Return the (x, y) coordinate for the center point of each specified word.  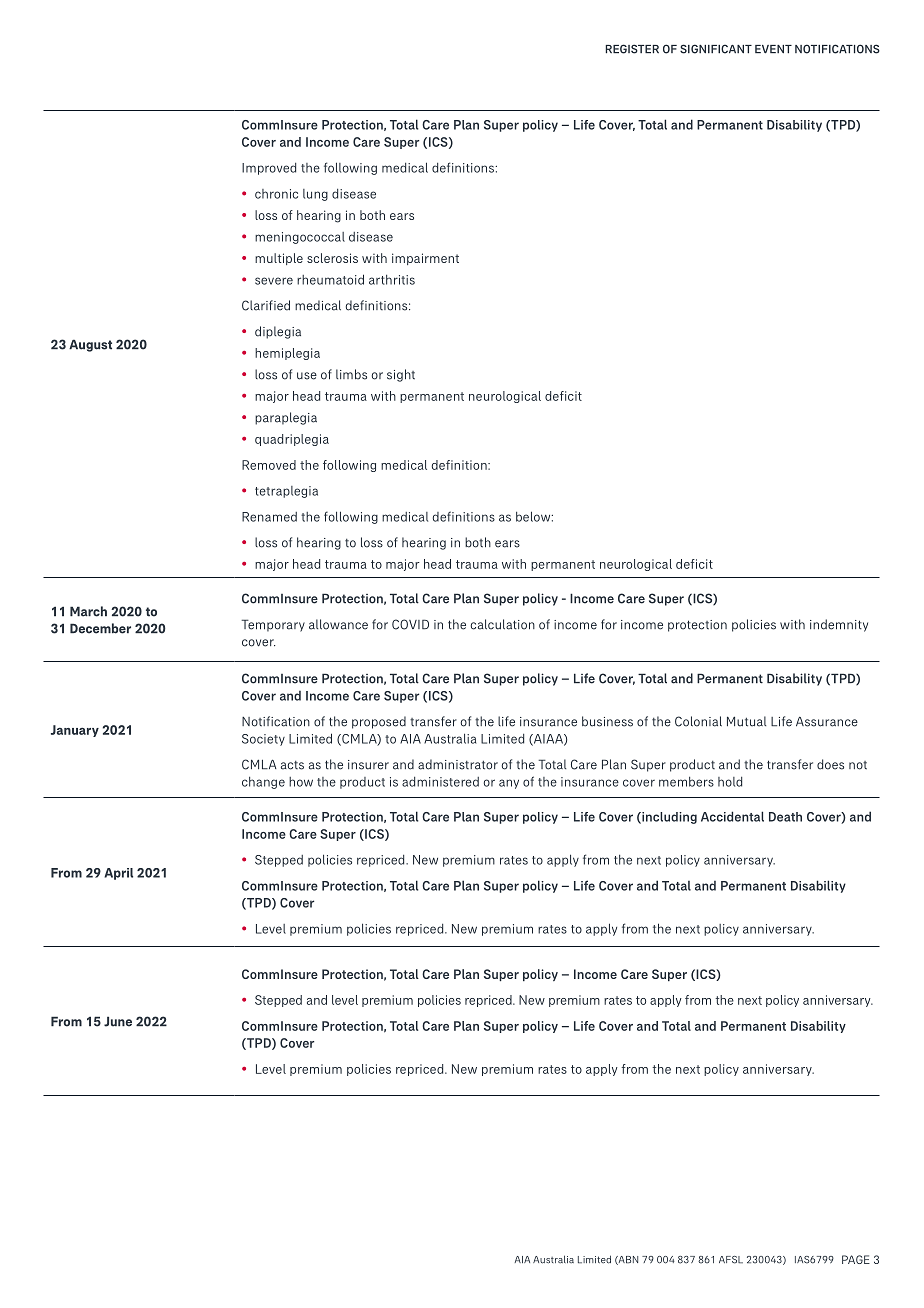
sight (401, 375)
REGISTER (632, 49)
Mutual (746, 721)
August (90, 345)
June (118, 1021)
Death (785, 817)
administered (440, 782)
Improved (269, 169)
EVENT (773, 49)
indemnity (839, 625)
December (100, 628)
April (118, 874)
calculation (503, 624)
